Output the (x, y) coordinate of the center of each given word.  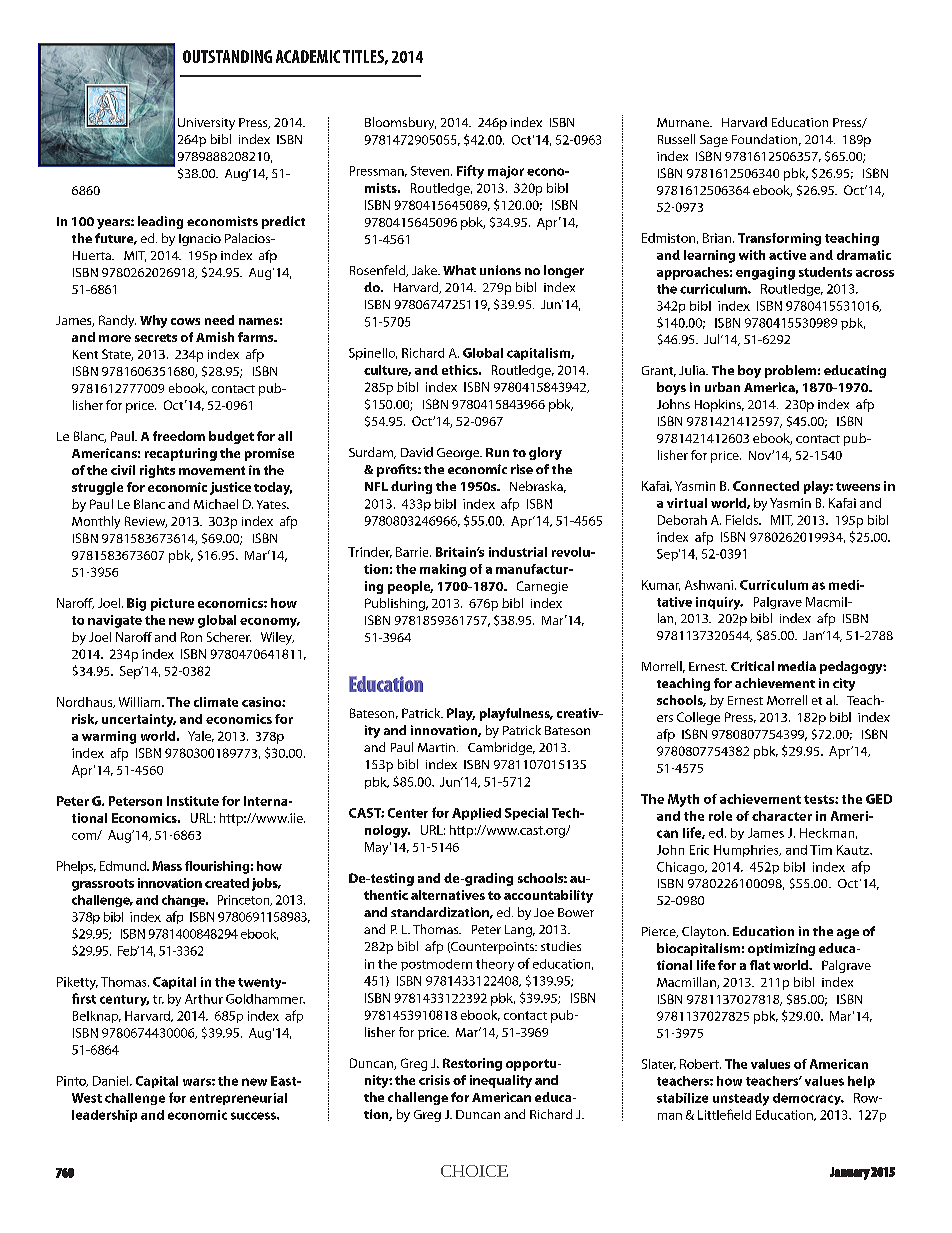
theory (495, 965)
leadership (104, 1116)
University (206, 124)
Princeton (245, 900)
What (459, 270)
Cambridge (501, 748)
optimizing (781, 949)
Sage (714, 141)
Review (146, 522)
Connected (766, 486)
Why (153, 321)
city (844, 684)
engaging (765, 273)
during (411, 487)
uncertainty (139, 720)
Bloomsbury (400, 123)
